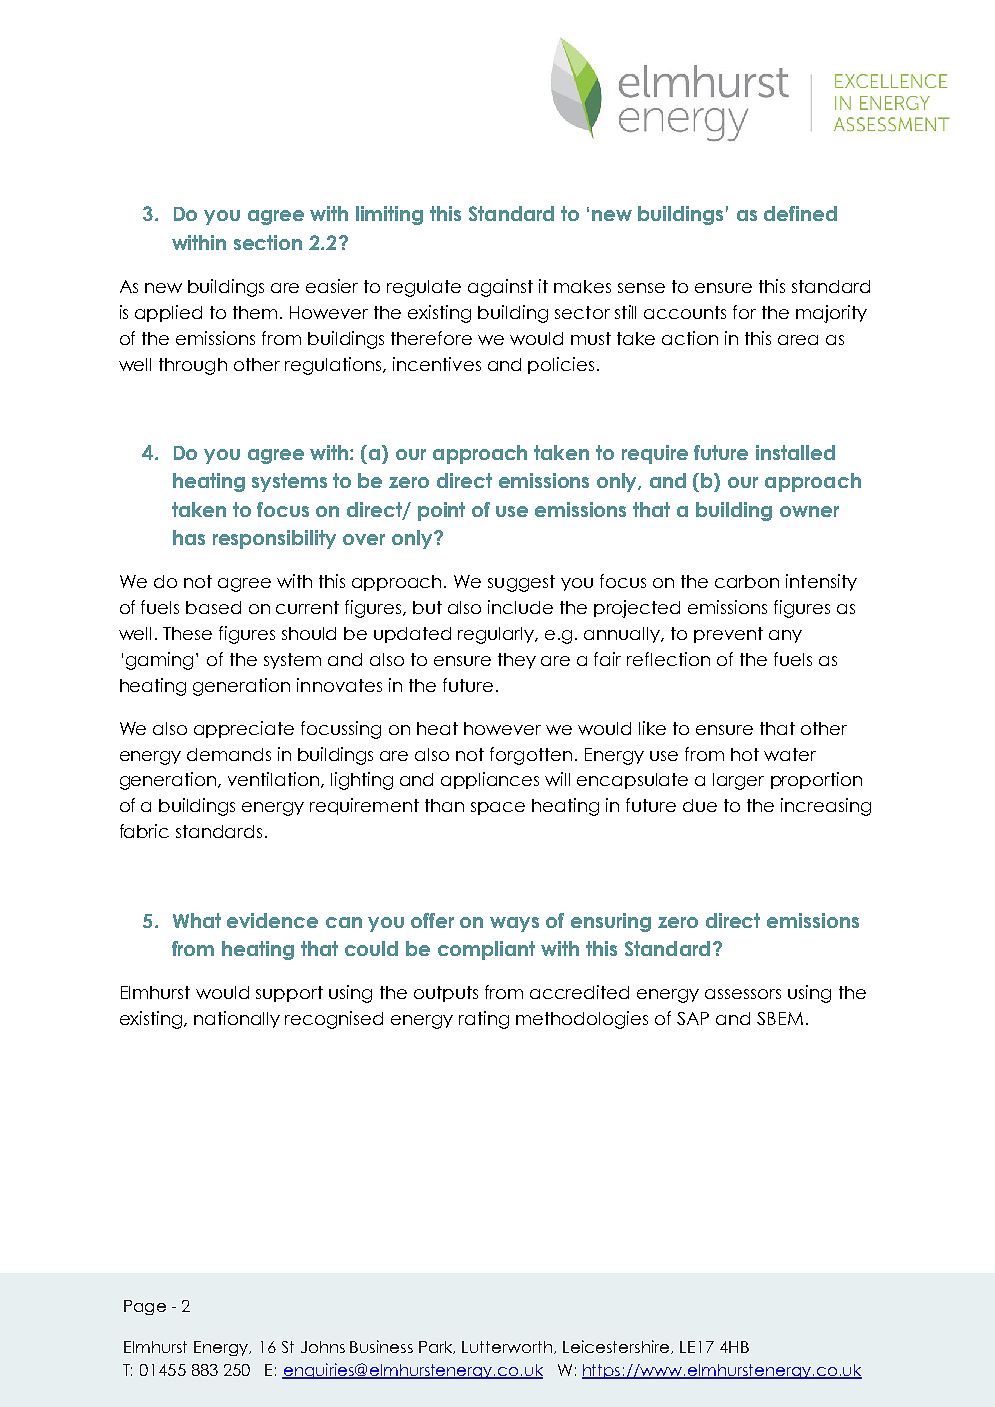 This image has width=995, height=1407. What do you see at coordinates (693, 1018) in the image?
I see `SAP` at bounding box center [693, 1018].
